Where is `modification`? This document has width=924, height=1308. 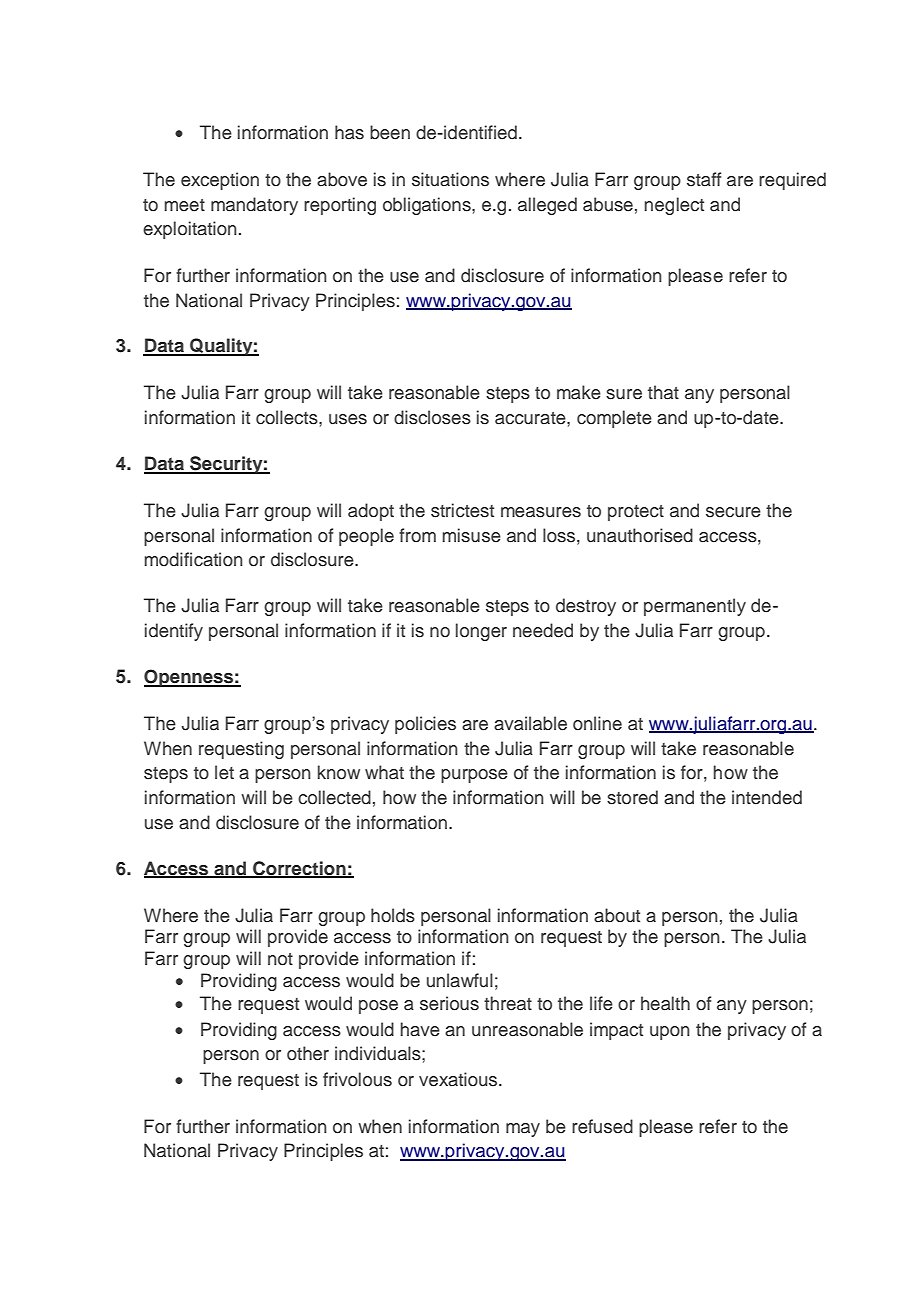
modification is located at coordinates (194, 559).
